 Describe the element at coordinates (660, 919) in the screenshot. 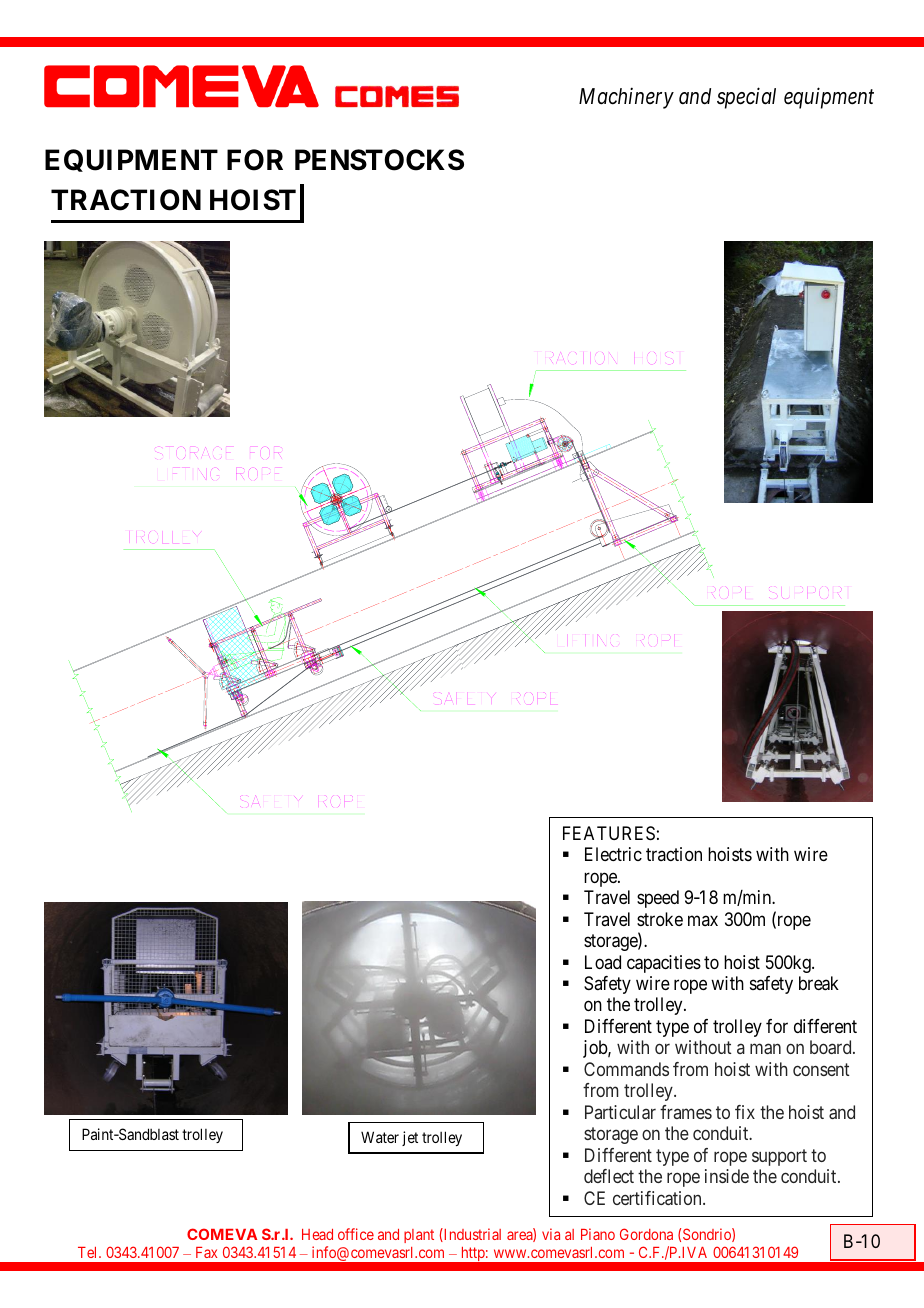

I see `stroke` at that location.
